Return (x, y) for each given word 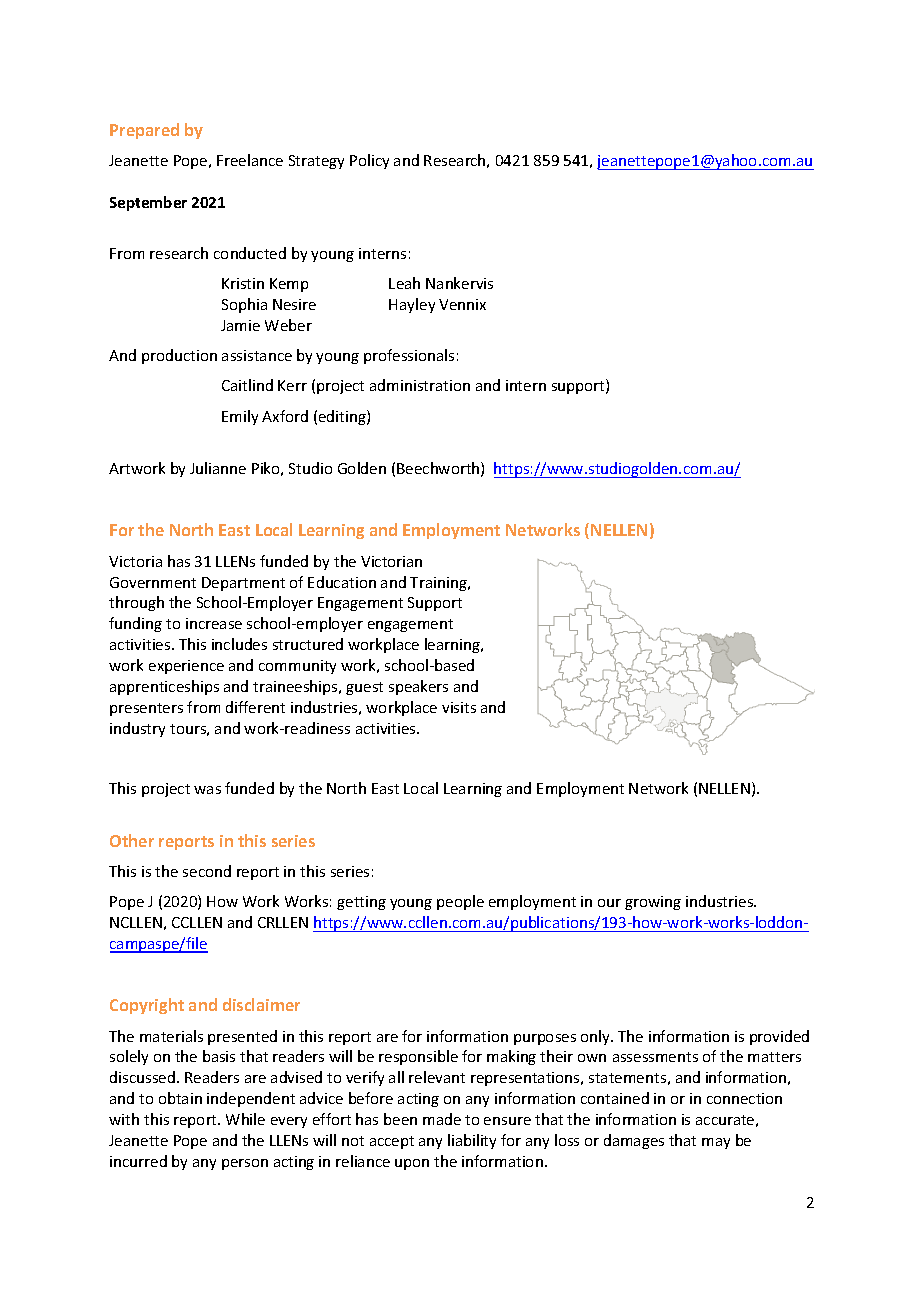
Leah (404, 283)
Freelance (250, 160)
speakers (418, 687)
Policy (369, 161)
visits (459, 707)
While (245, 1119)
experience (186, 667)
